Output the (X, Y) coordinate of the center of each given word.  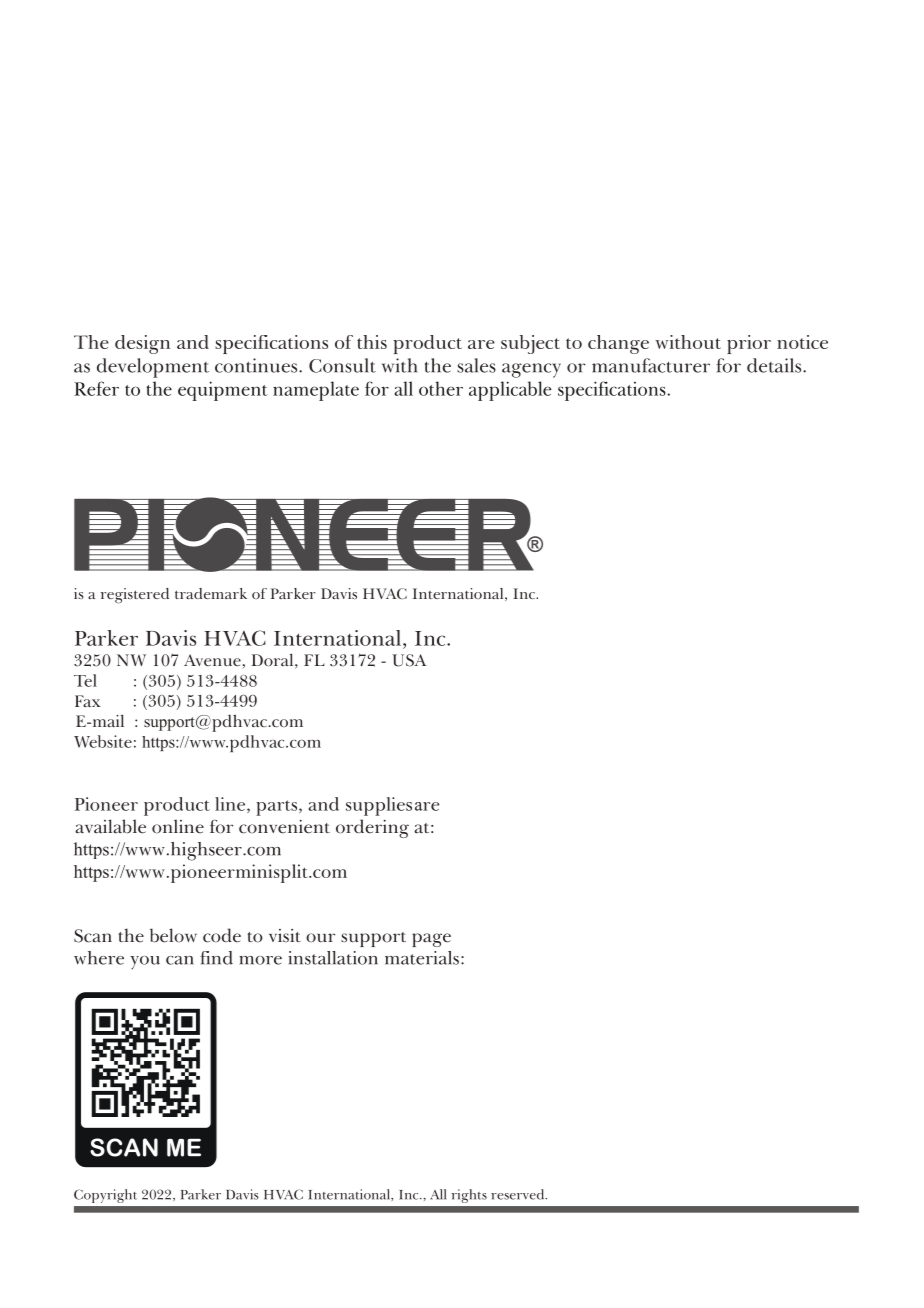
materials (422, 958)
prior (749, 344)
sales (476, 365)
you (145, 962)
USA (409, 660)
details (775, 365)
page (431, 940)
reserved (519, 1194)
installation (333, 958)
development (153, 368)
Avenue (213, 661)
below (173, 935)
